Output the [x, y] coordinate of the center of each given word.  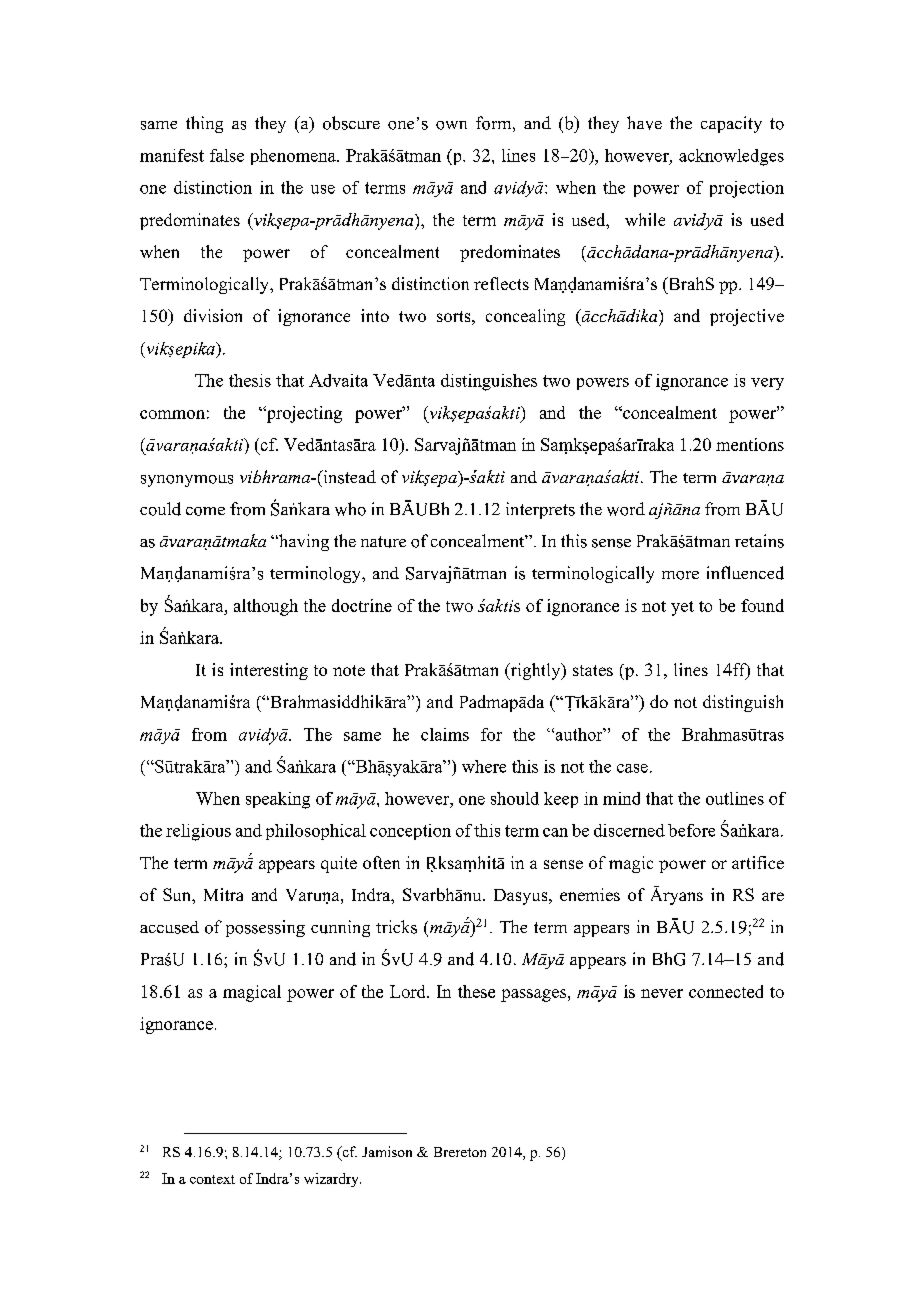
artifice [758, 862]
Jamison [387, 1151]
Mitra [223, 894]
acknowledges [731, 157]
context [212, 1179]
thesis [250, 380]
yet [682, 608]
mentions [750, 444]
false [227, 155]
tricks [396, 927]
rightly [535, 671]
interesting [269, 671]
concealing [525, 317]
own [451, 125]
